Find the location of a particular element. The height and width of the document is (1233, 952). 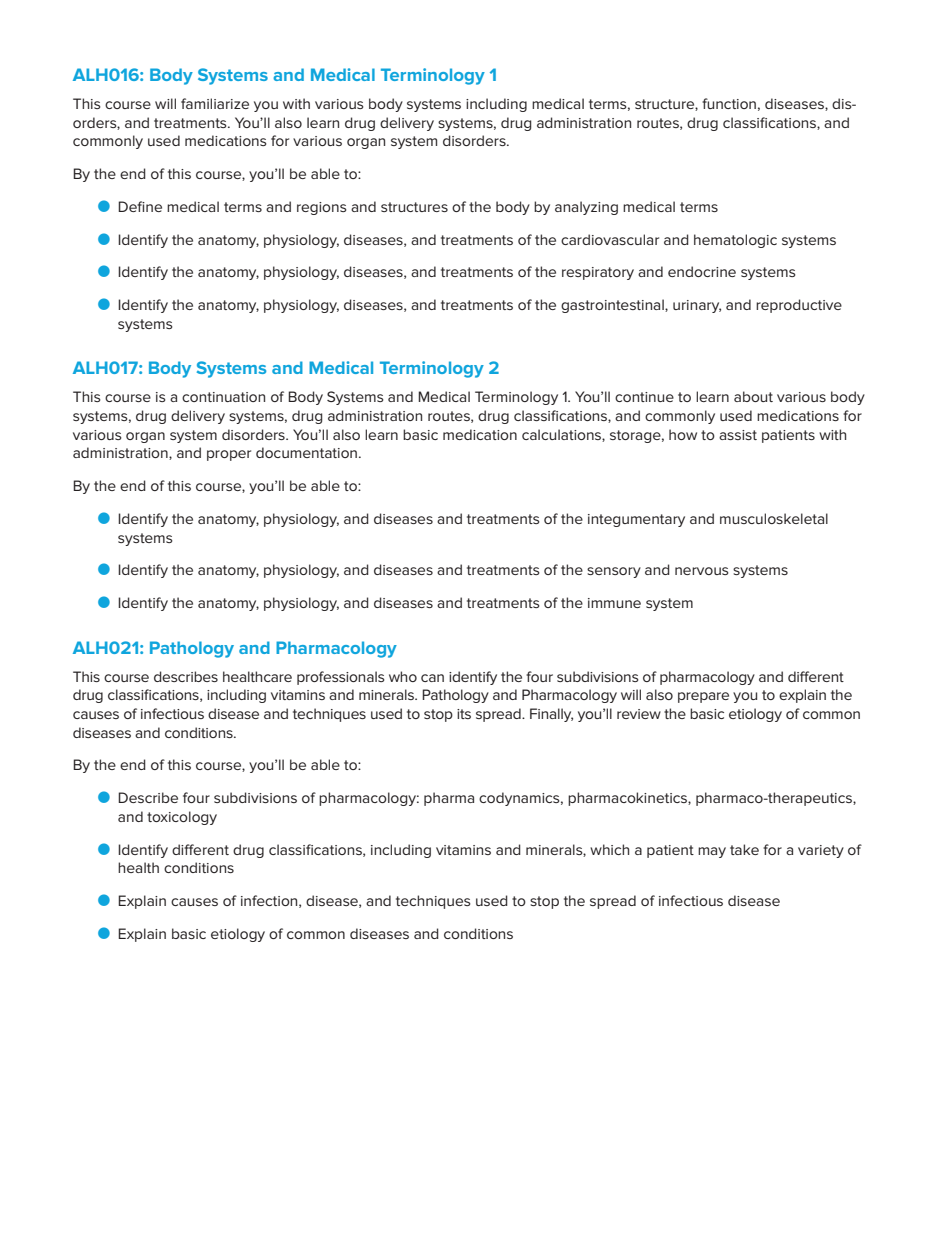

assist is located at coordinates (738, 435).
